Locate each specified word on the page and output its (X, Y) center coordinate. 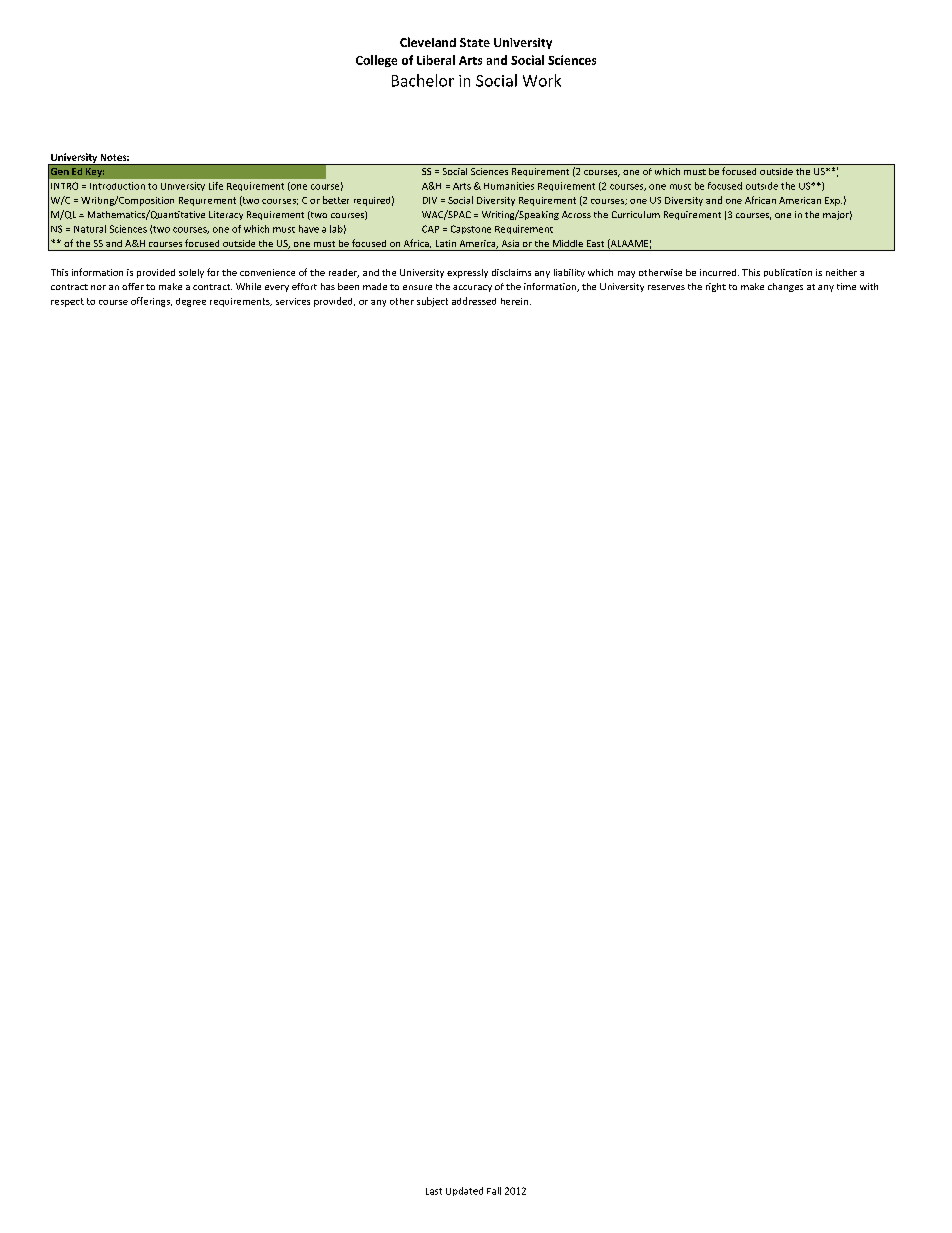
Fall (494, 1191)
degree (191, 302)
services (293, 301)
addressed (474, 301)
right (716, 287)
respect (67, 302)
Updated (464, 1191)
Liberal (436, 60)
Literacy (226, 215)
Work (542, 80)
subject (432, 302)
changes (785, 287)
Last (434, 1191)
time (846, 286)
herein (514, 301)
